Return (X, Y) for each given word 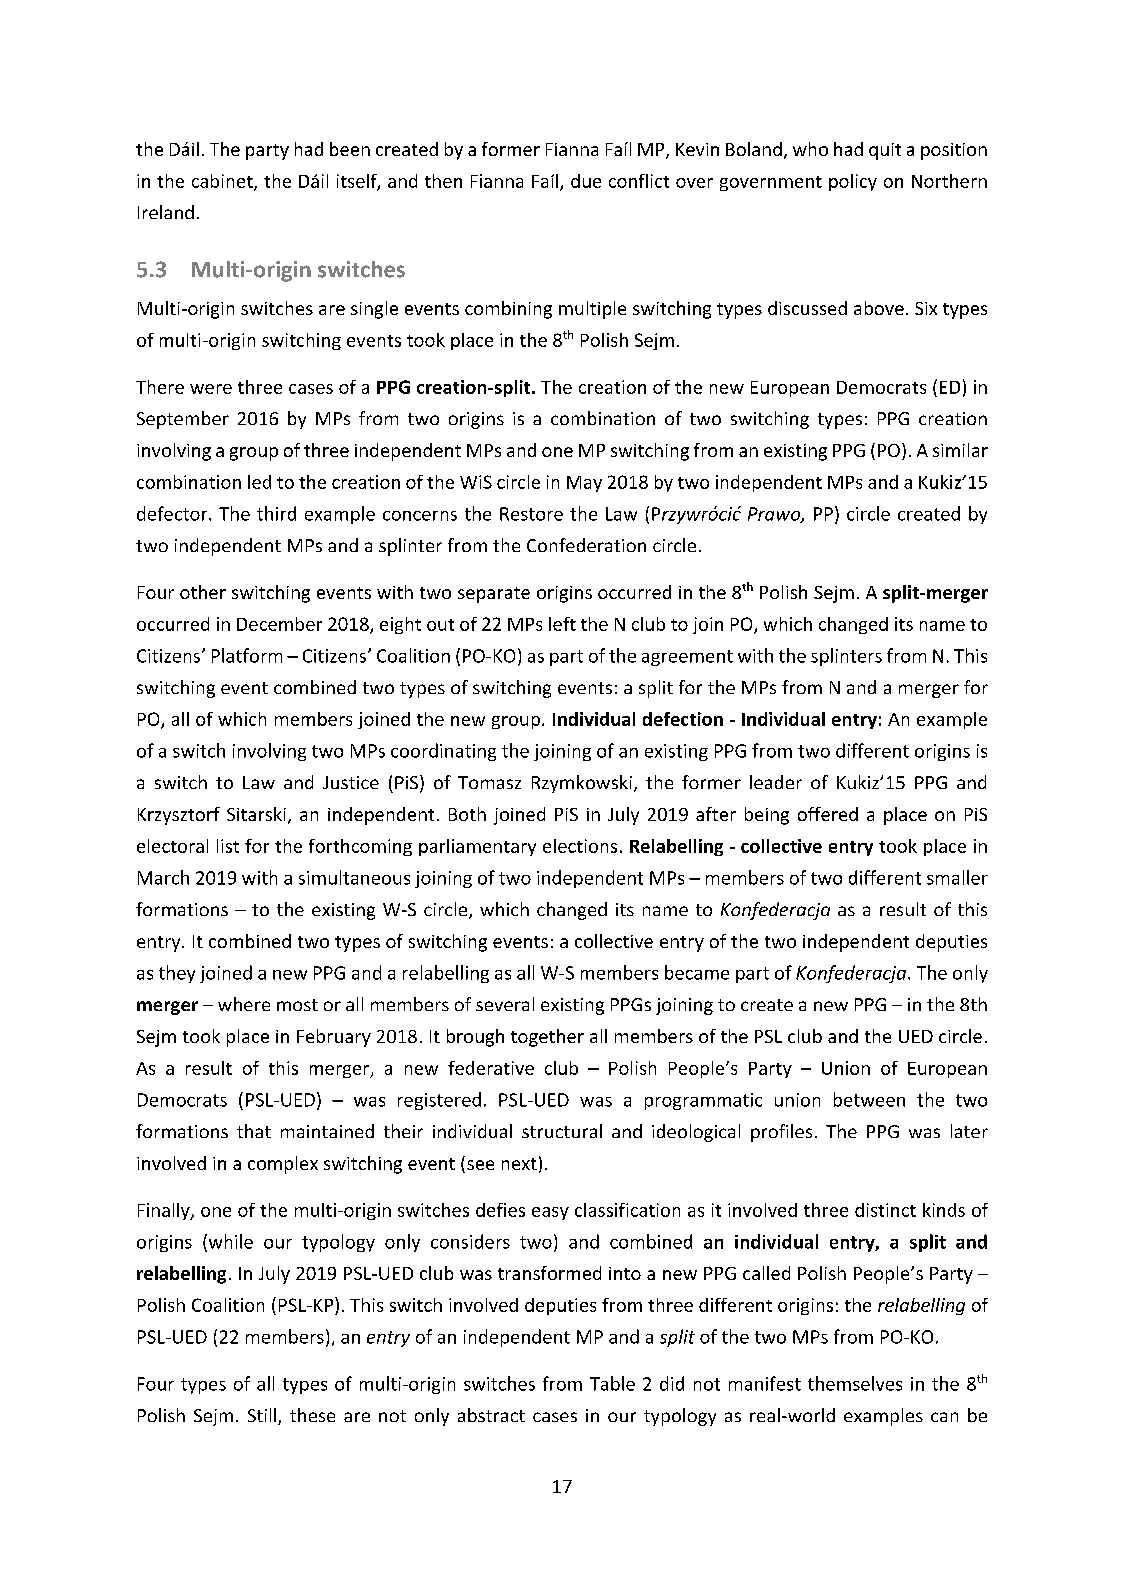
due (586, 181)
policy (853, 182)
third (276, 513)
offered (828, 814)
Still (262, 1415)
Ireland (166, 212)
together (547, 1038)
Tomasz (489, 782)
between (869, 1099)
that (254, 1131)
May (584, 484)
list (228, 846)
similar (960, 450)
